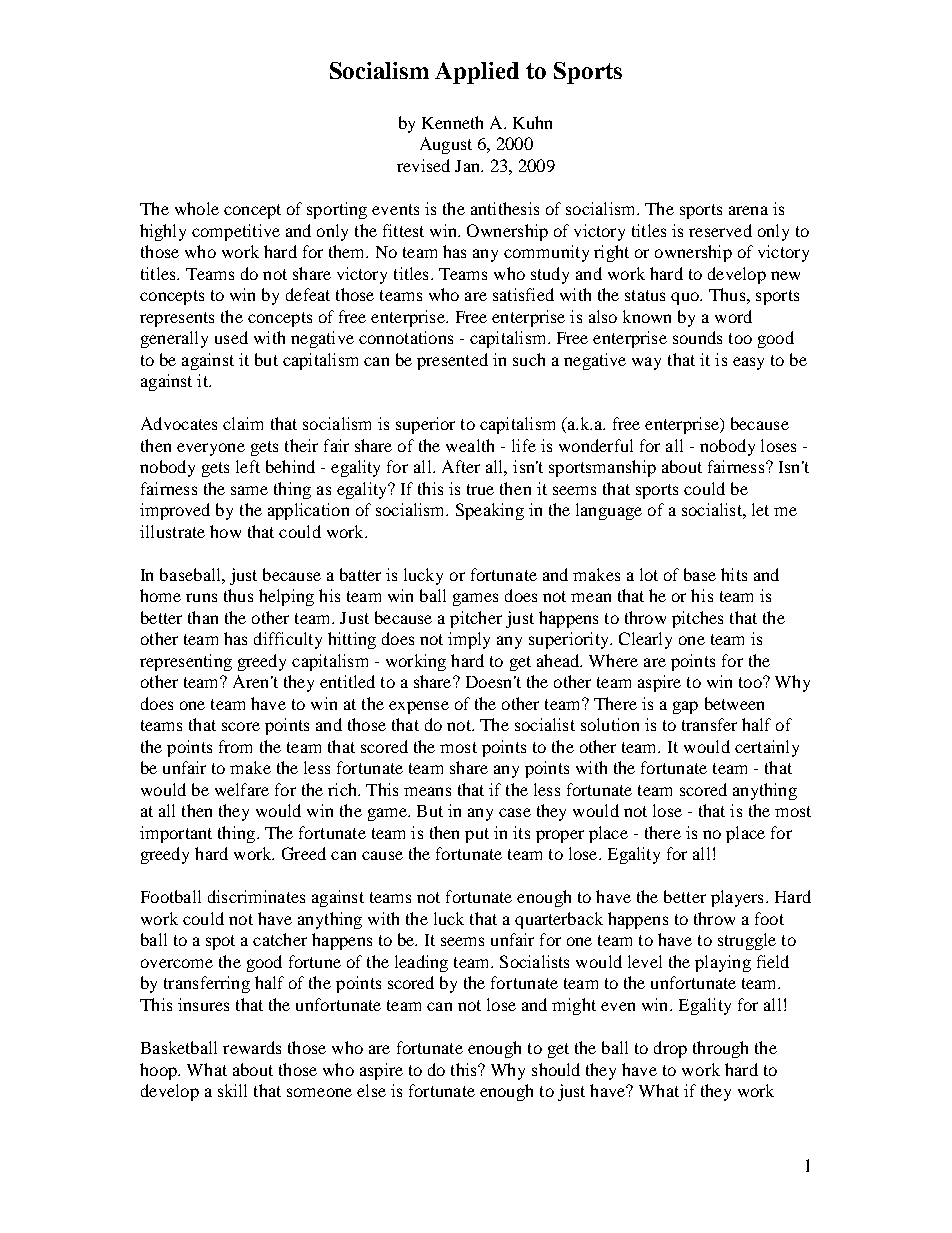  Describe the element at coordinates (452, 122) in the page. I see `Kenneth` at that location.
